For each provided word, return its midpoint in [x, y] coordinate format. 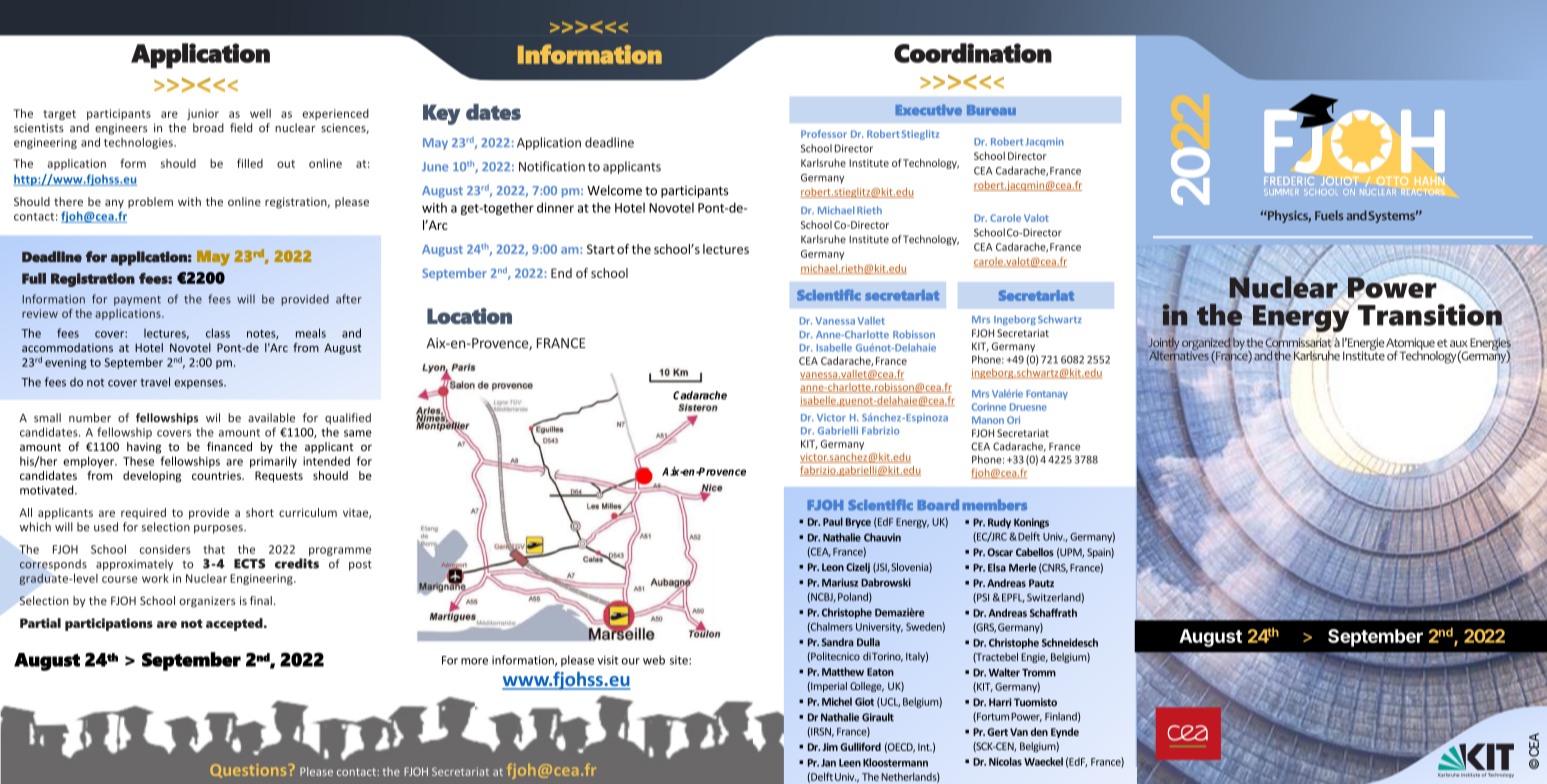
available [271, 418]
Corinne [989, 407]
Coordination [973, 53]
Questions [249, 771]
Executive [928, 109]
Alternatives [1179, 355]
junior [203, 114]
